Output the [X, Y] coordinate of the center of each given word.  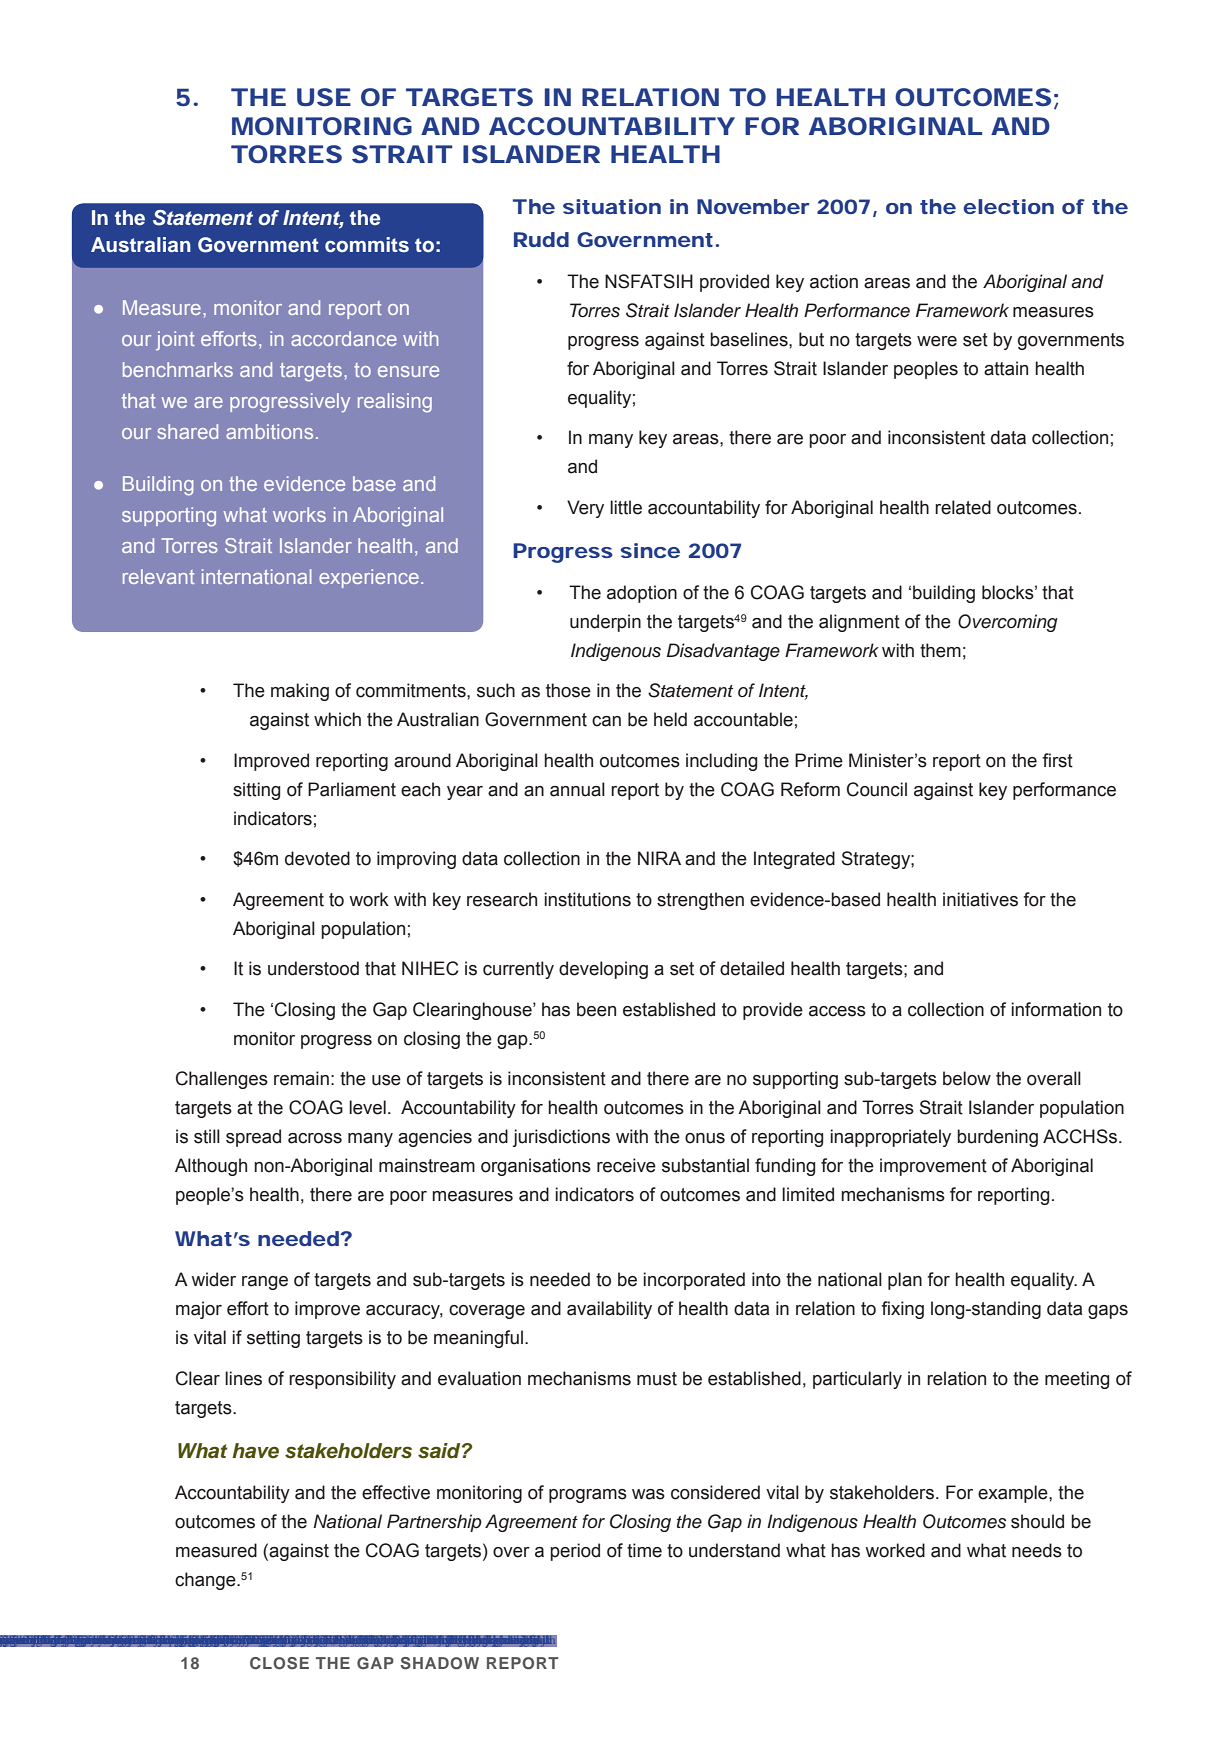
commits [367, 245]
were [937, 341]
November [753, 206]
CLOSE [279, 1663]
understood [313, 968]
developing [603, 970]
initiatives [980, 899]
